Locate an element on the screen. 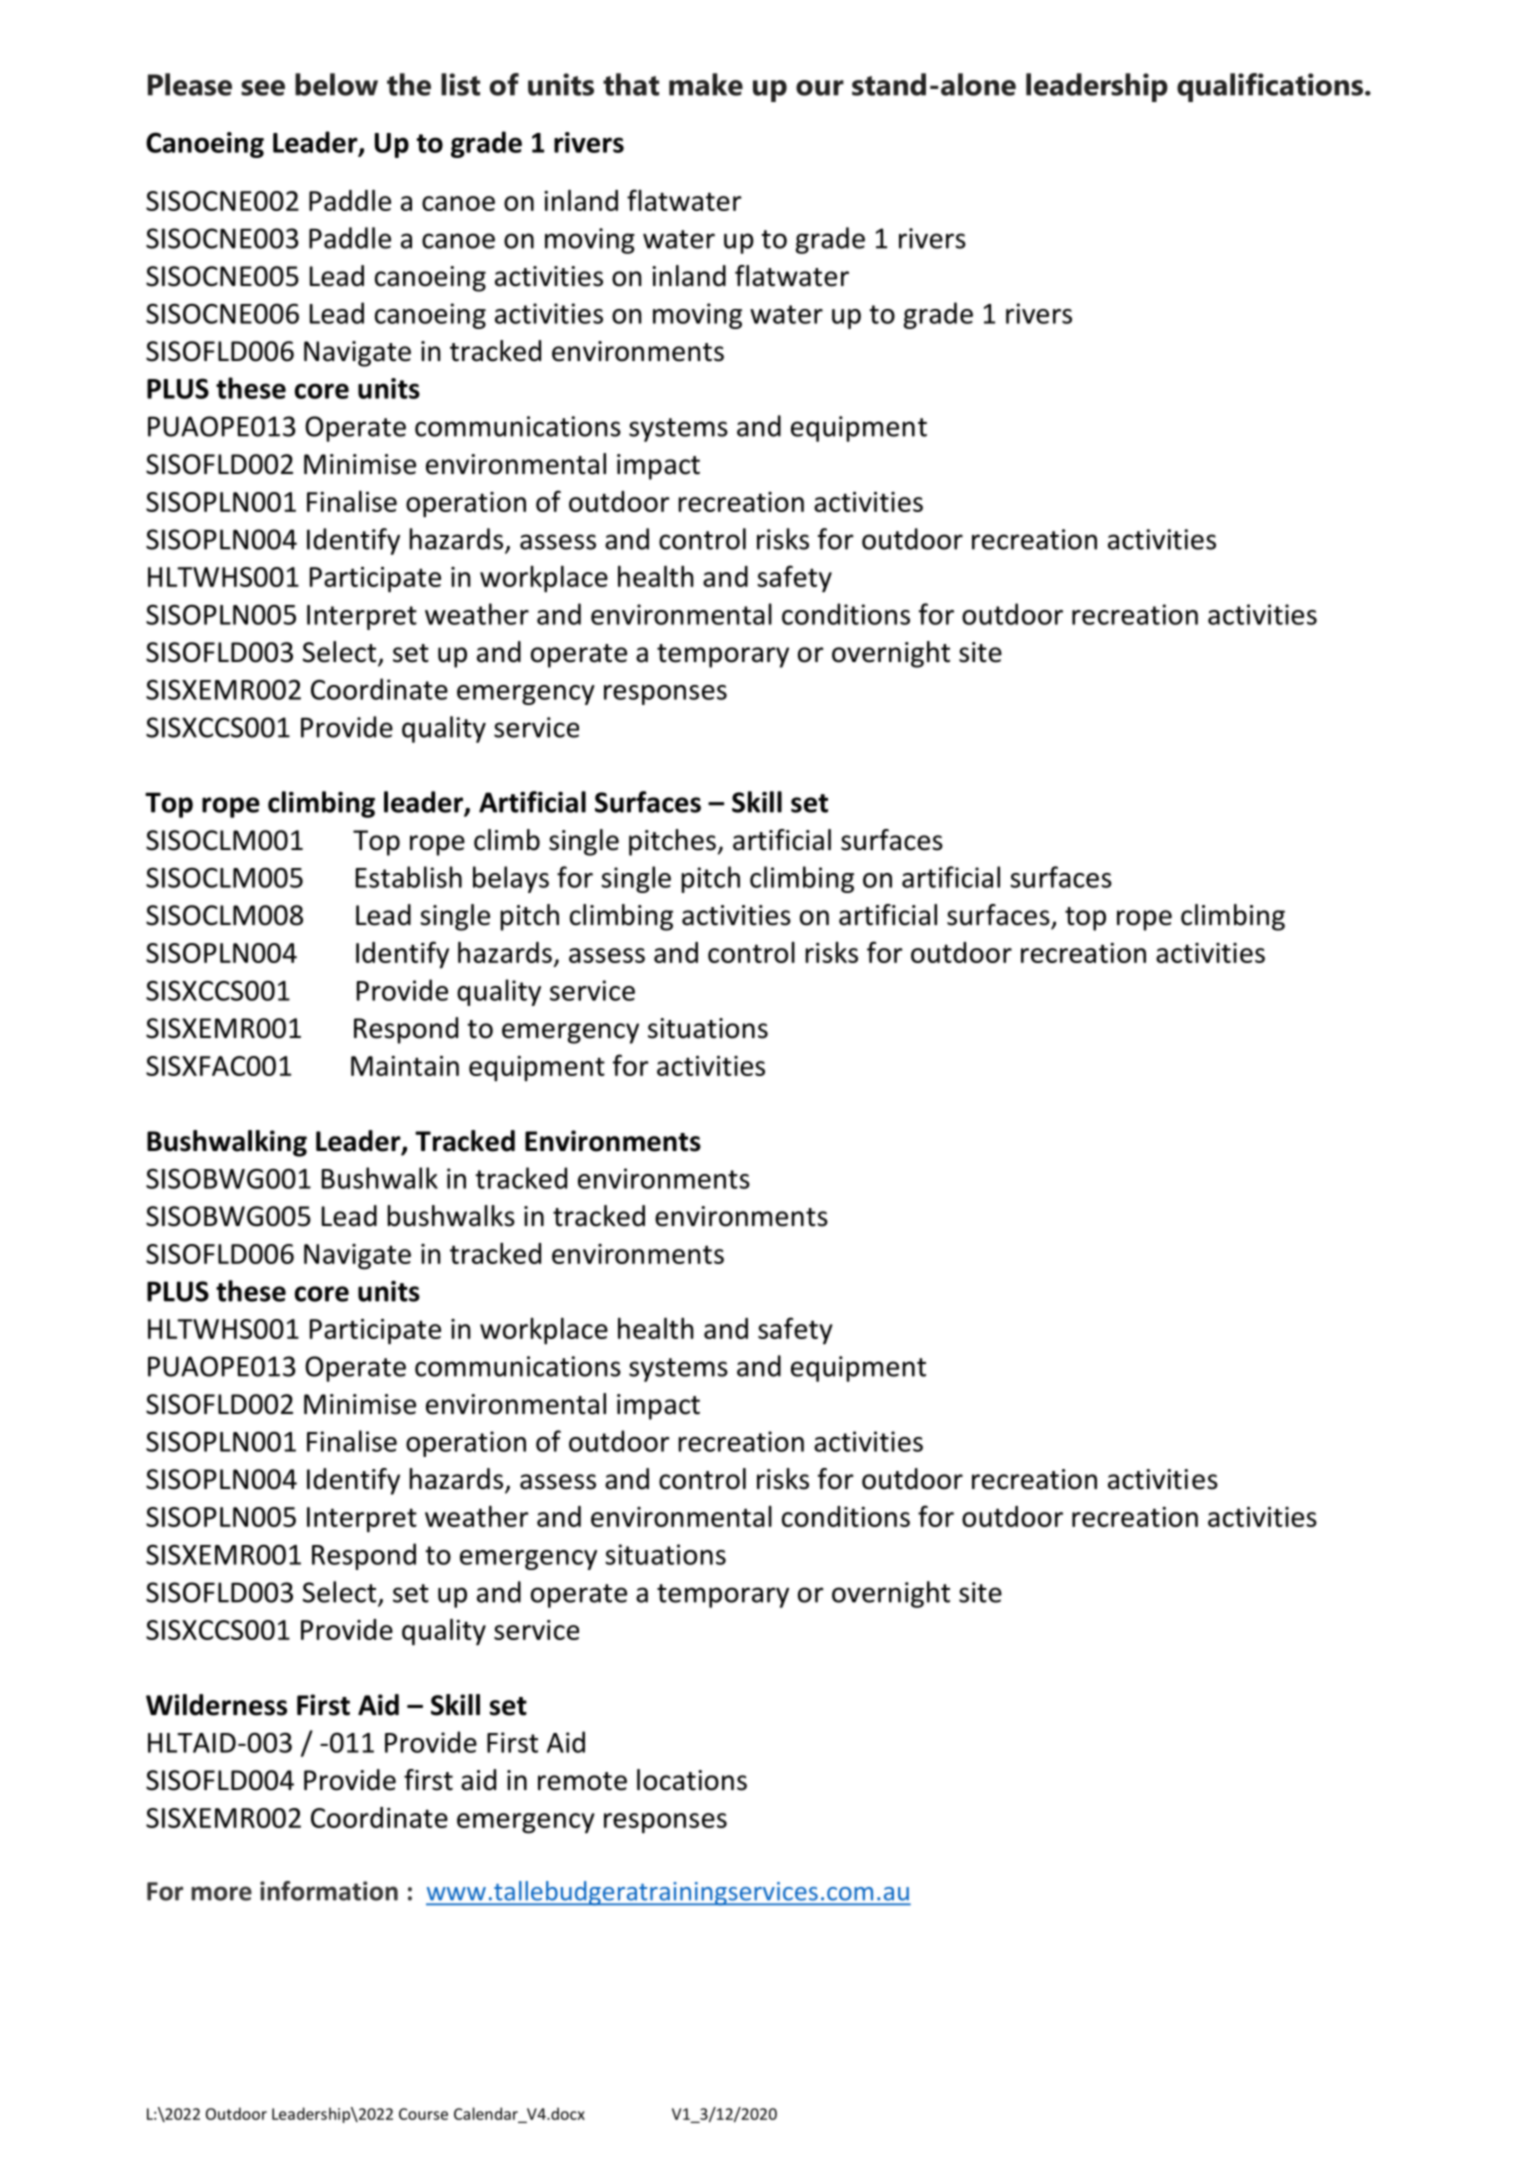 The width and height of the screenshot is (1528, 2161). make is located at coordinates (706, 84).
